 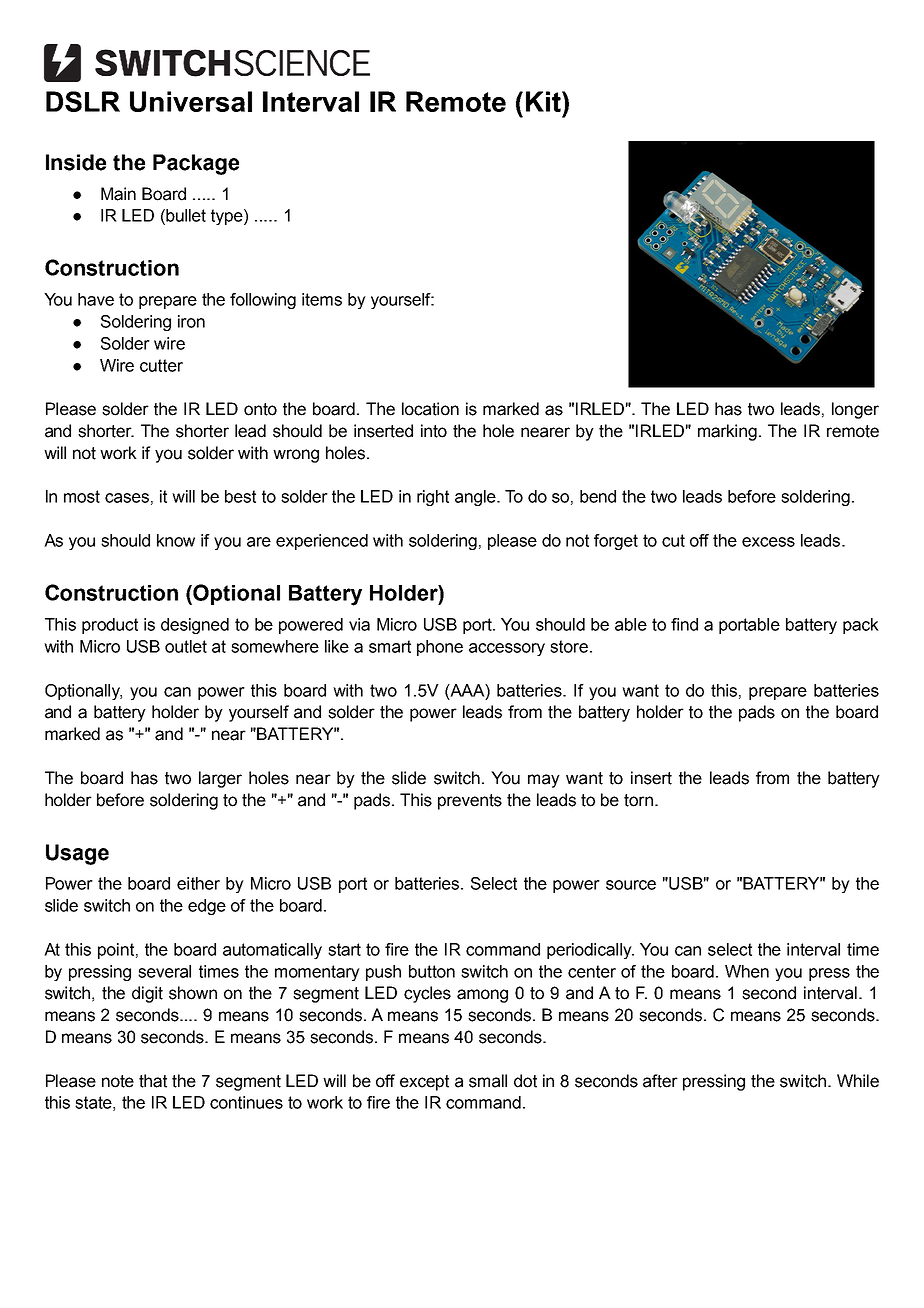 I want to click on small, so click(x=488, y=1081).
